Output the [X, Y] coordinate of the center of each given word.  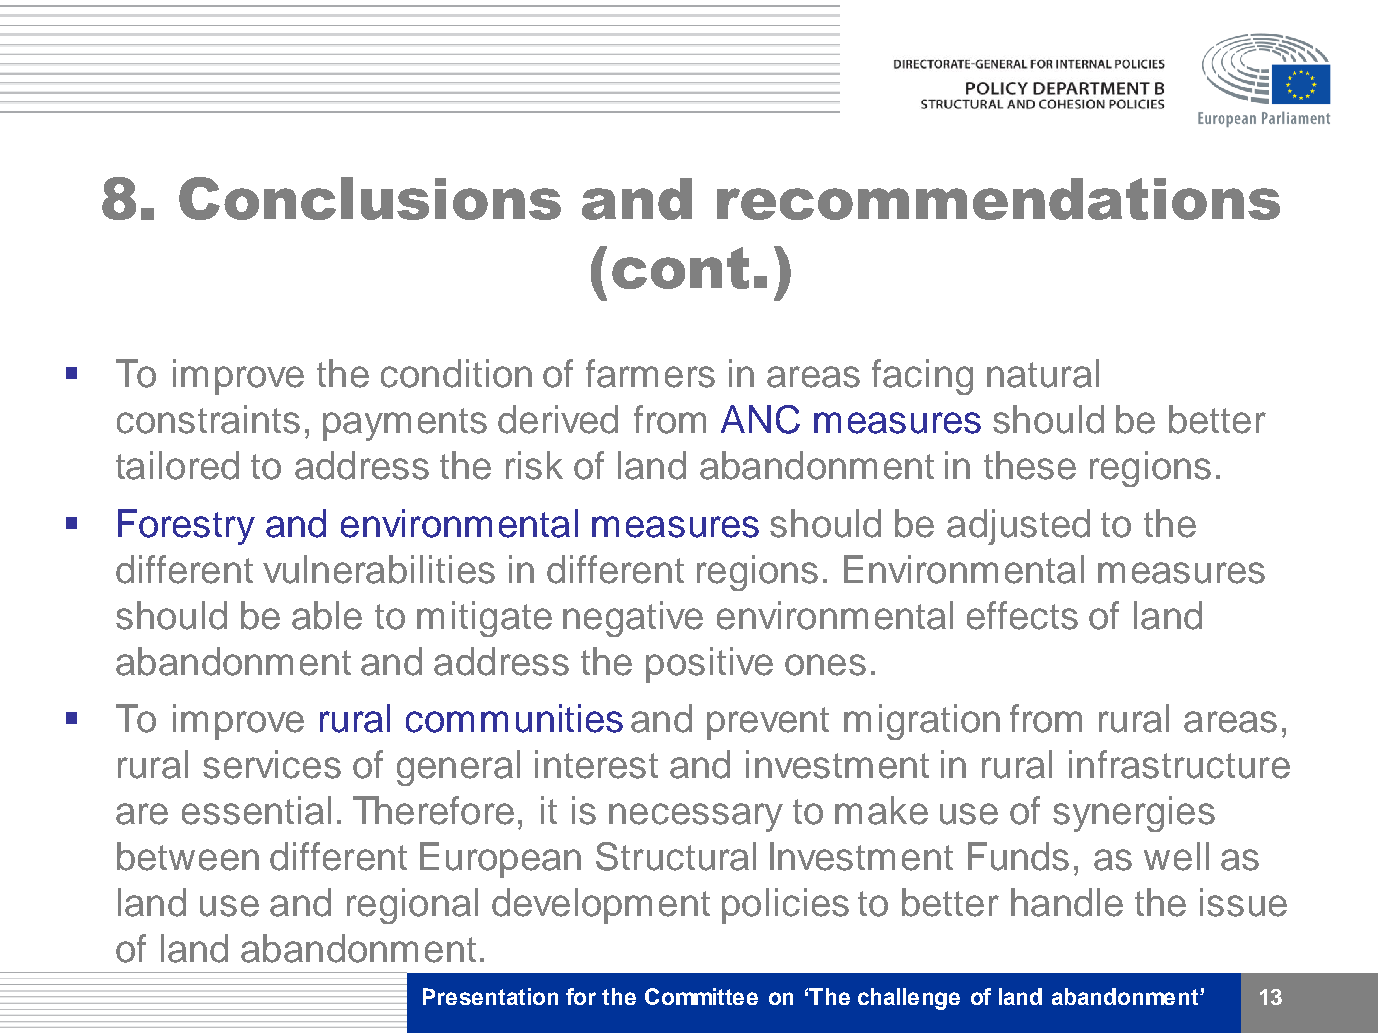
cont [680, 268]
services [272, 764]
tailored [177, 465]
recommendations [998, 199]
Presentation [490, 996]
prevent [768, 723]
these [1030, 465]
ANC [760, 419]
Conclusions [370, 198]
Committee [701, 996]
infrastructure [1179, 764]
